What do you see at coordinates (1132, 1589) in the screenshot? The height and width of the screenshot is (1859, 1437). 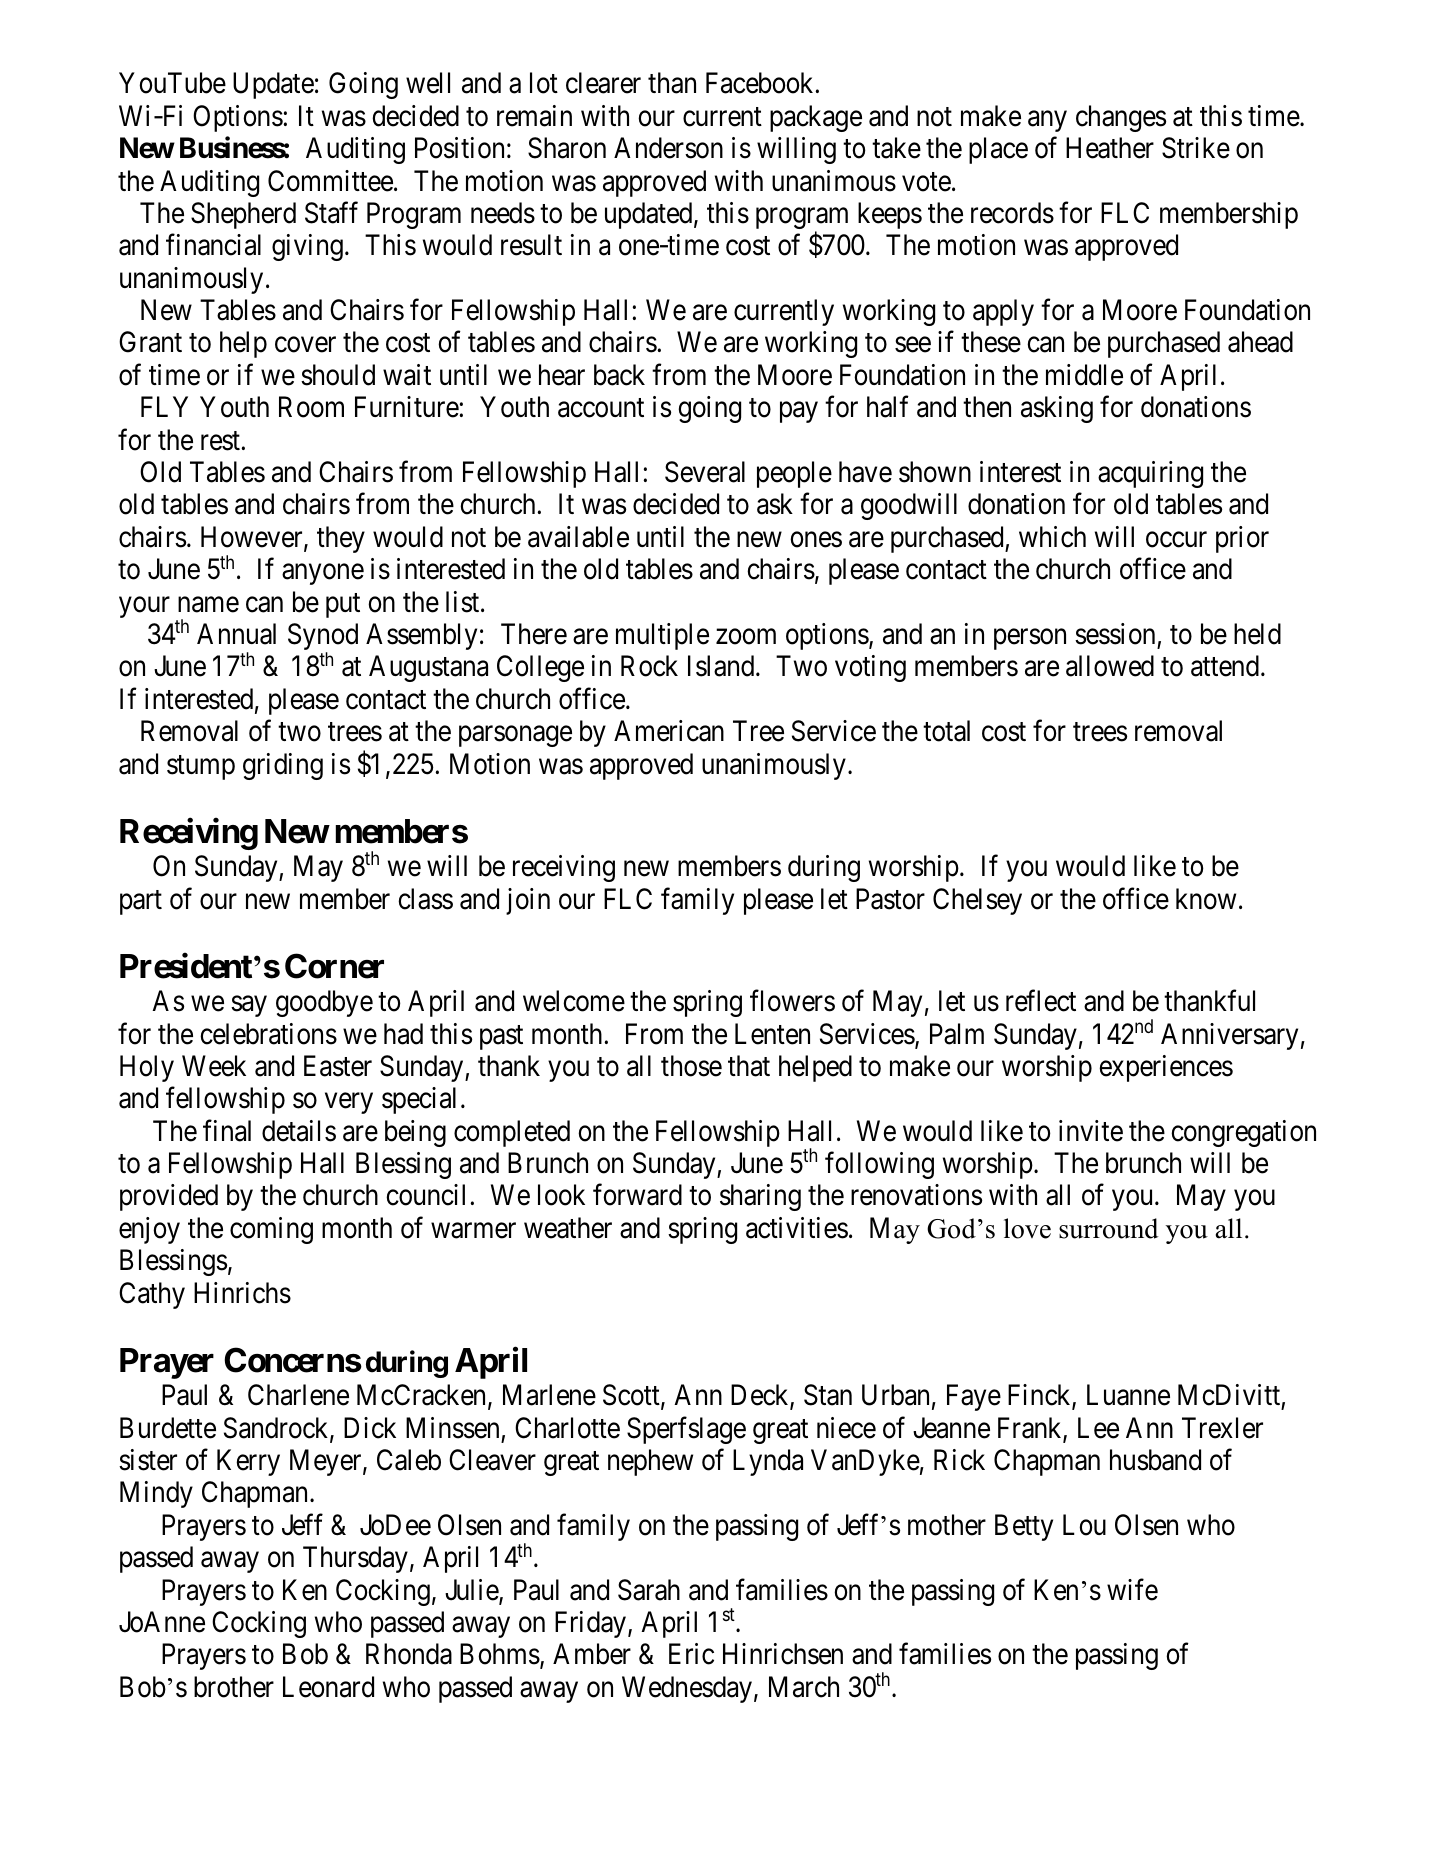 I see `wife` at bounding box center [1132, 1589].
